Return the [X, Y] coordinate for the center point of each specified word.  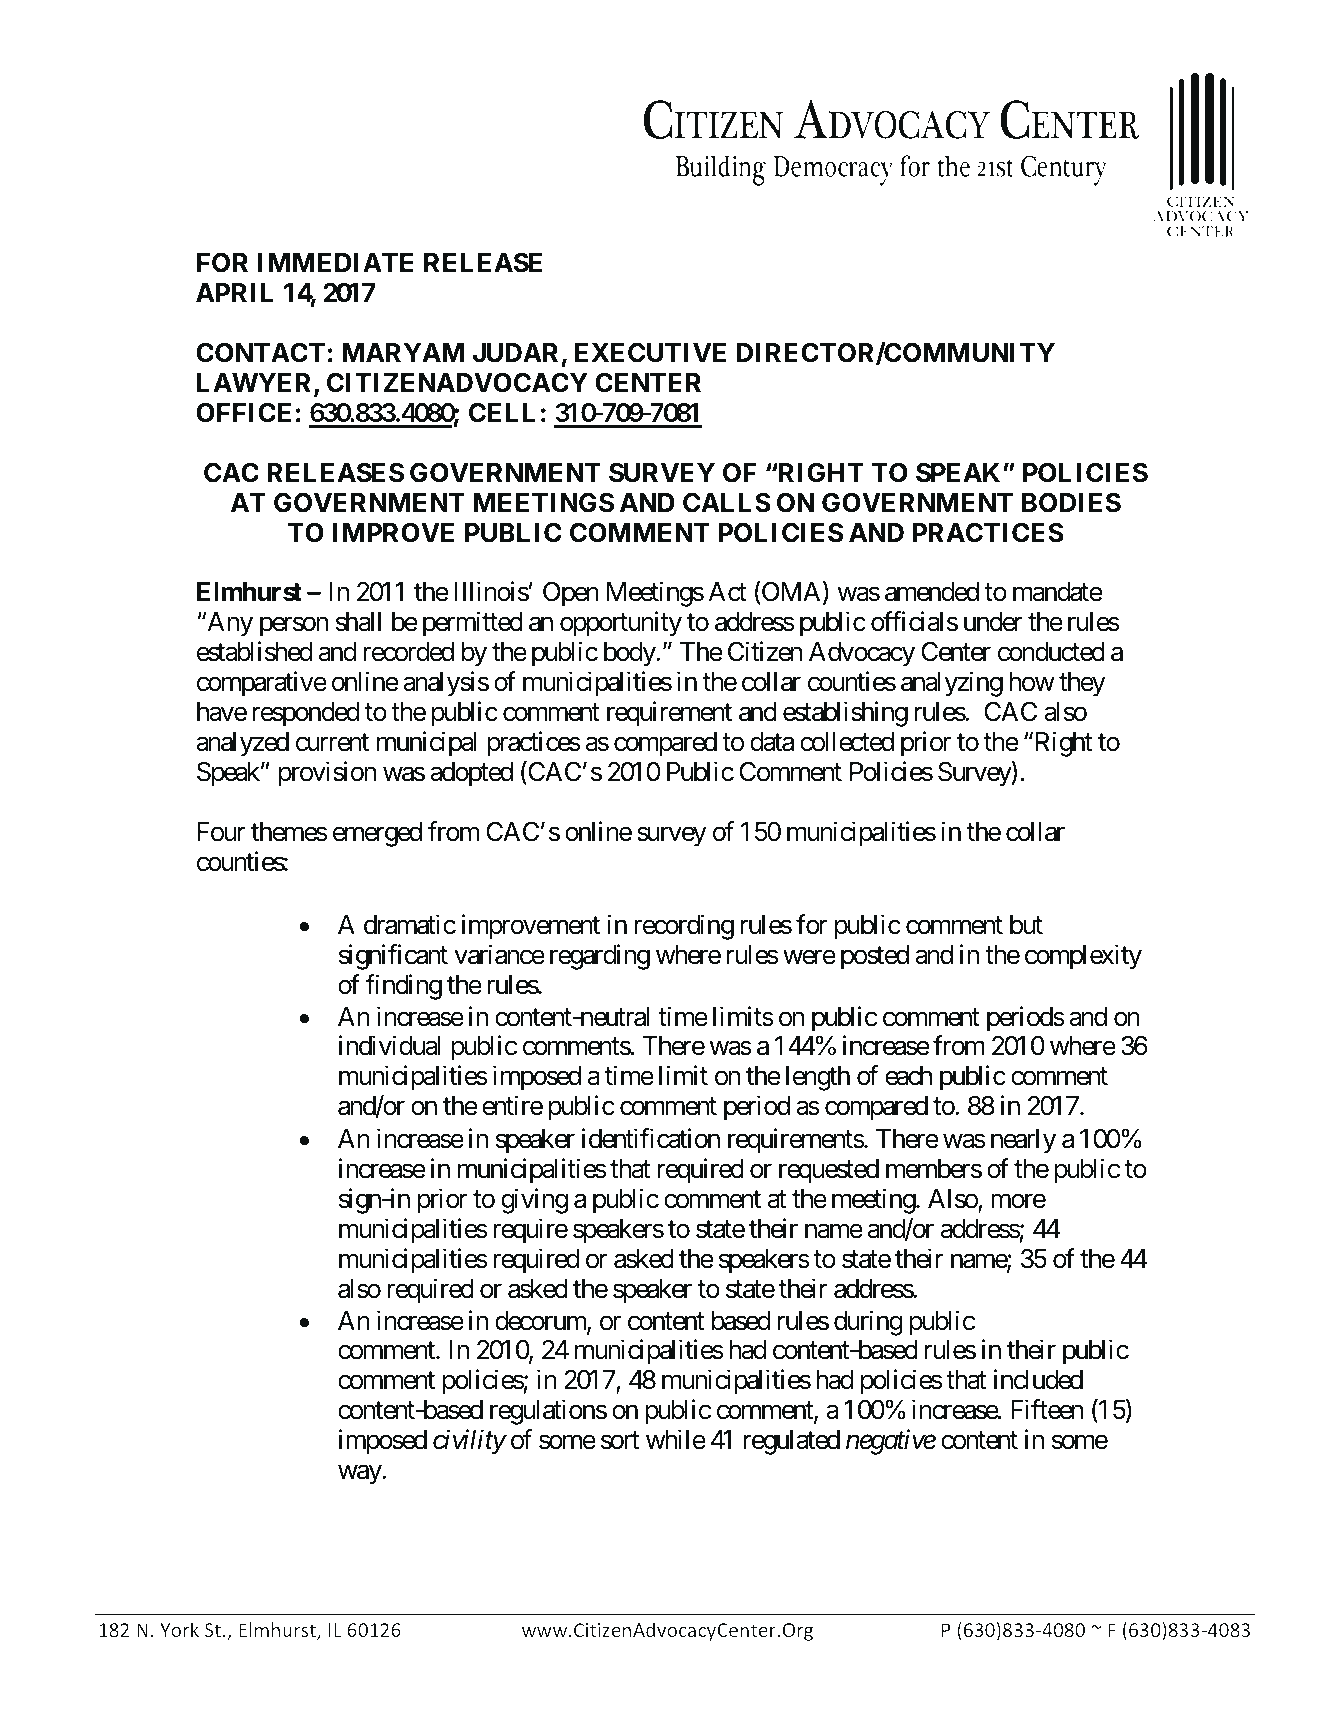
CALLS [727, 503]
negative [891, 1442]
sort [620, 1441]
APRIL [234, 292]
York [179, 1629]
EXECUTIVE [650, 353]
